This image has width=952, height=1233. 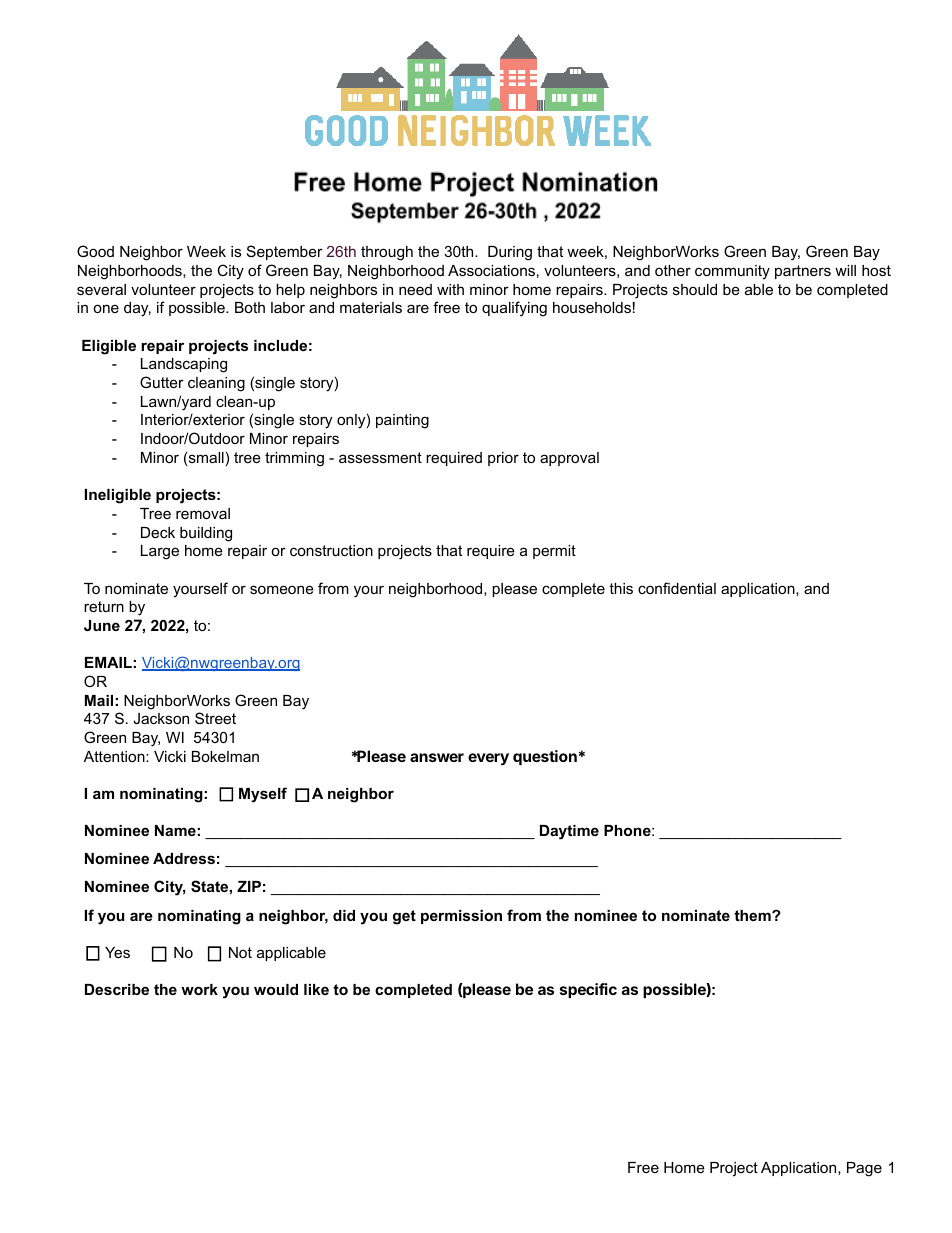 What do you see at coordinates (184, 858) in the image?
I see `Address` at bounding box center [184, 858].
